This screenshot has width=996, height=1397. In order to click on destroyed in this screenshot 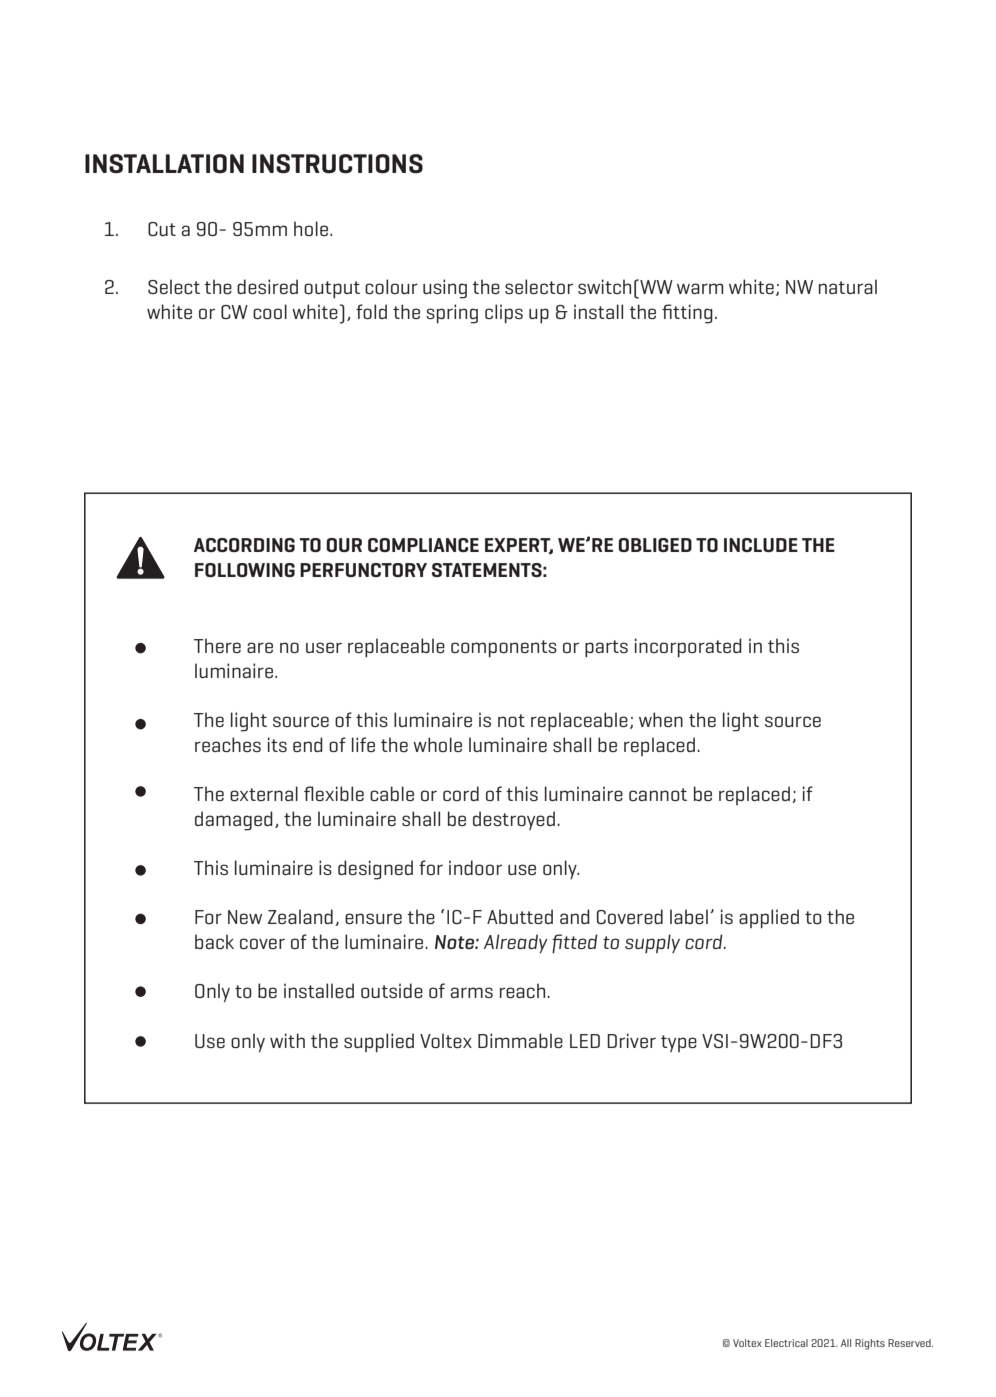, I will do `click(514, 820)`.
